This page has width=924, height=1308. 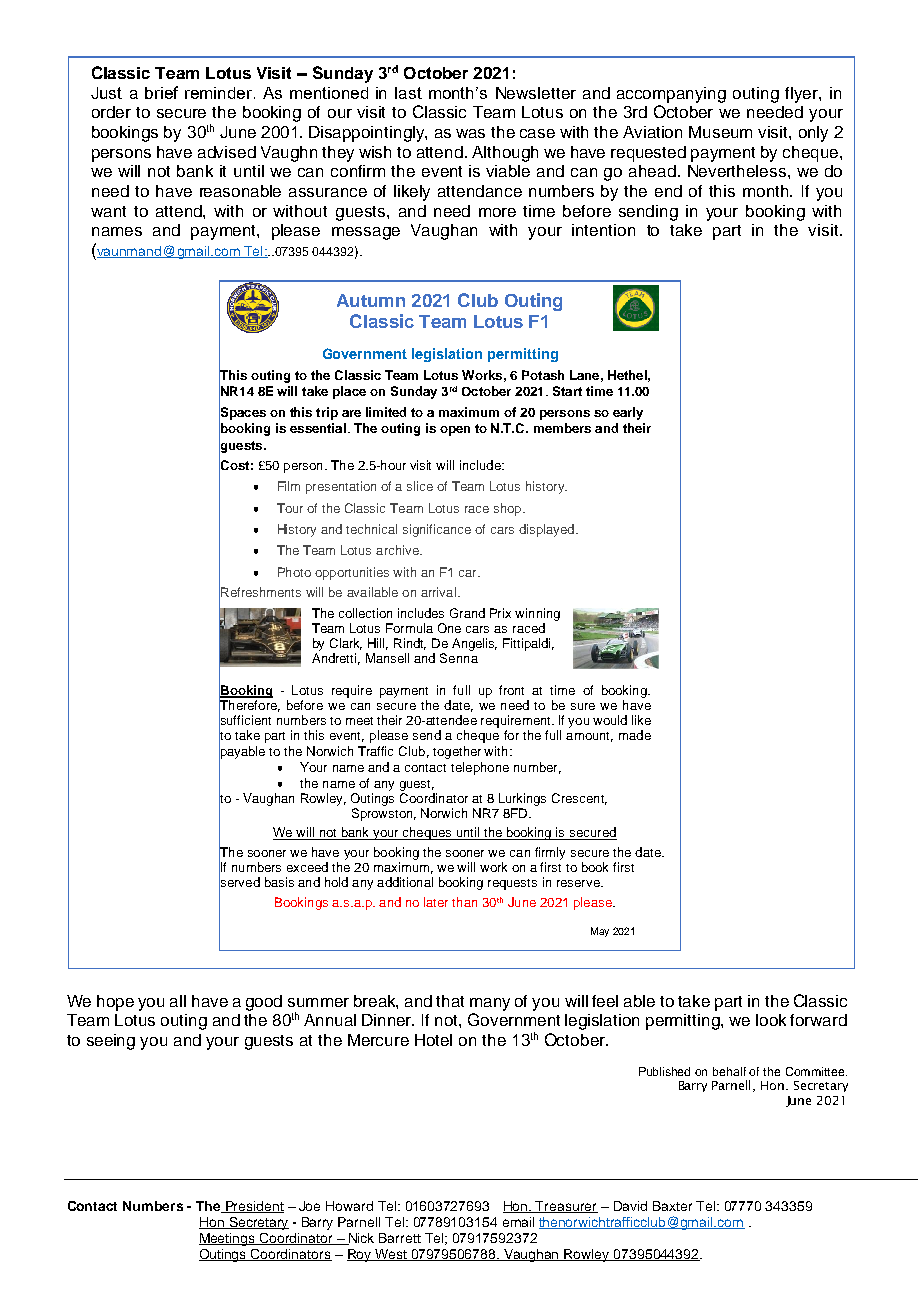 I want to click on President, so click(x=253, y=1207).
